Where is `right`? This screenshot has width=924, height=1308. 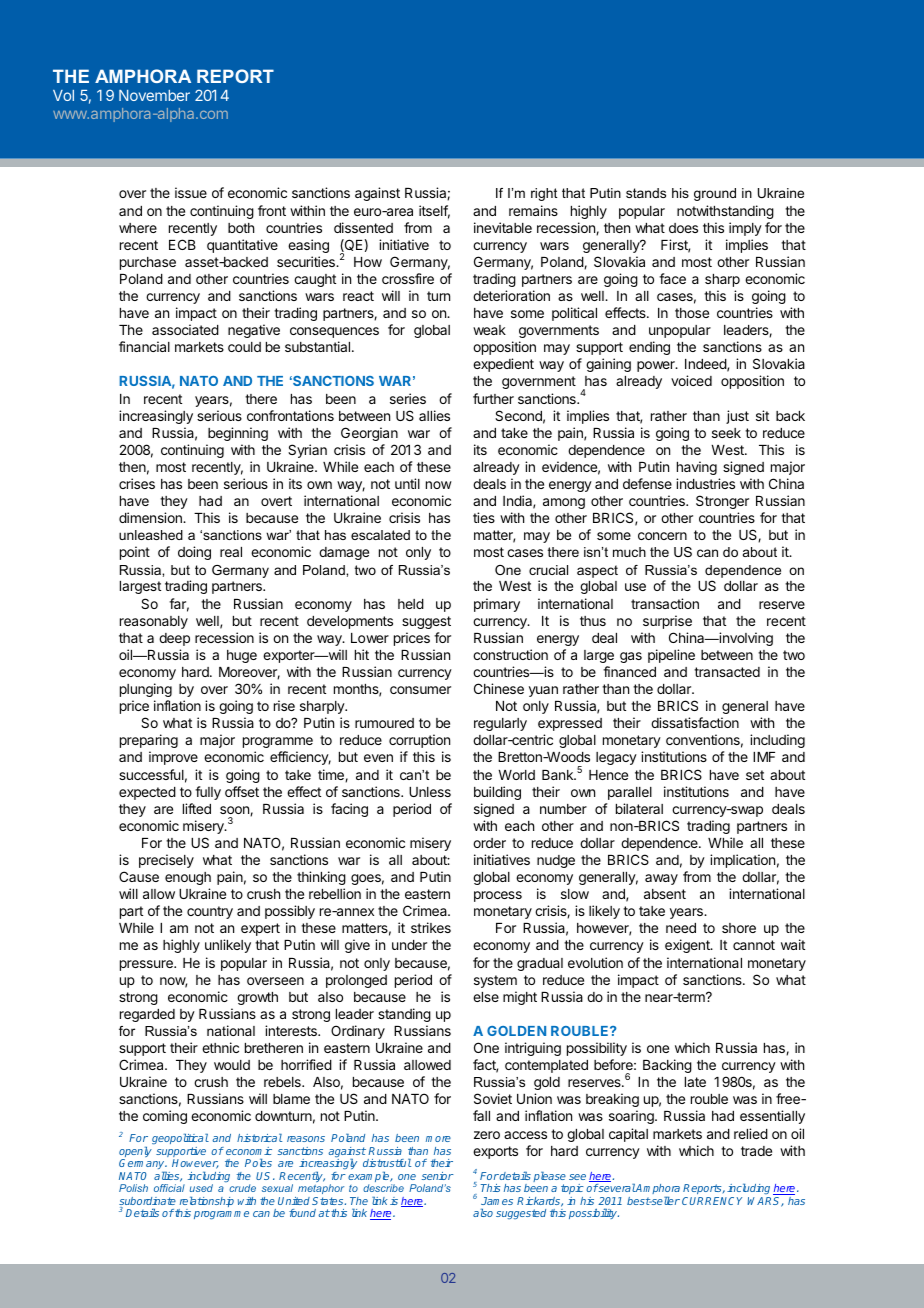
right is located at coordinates (544, 194).
